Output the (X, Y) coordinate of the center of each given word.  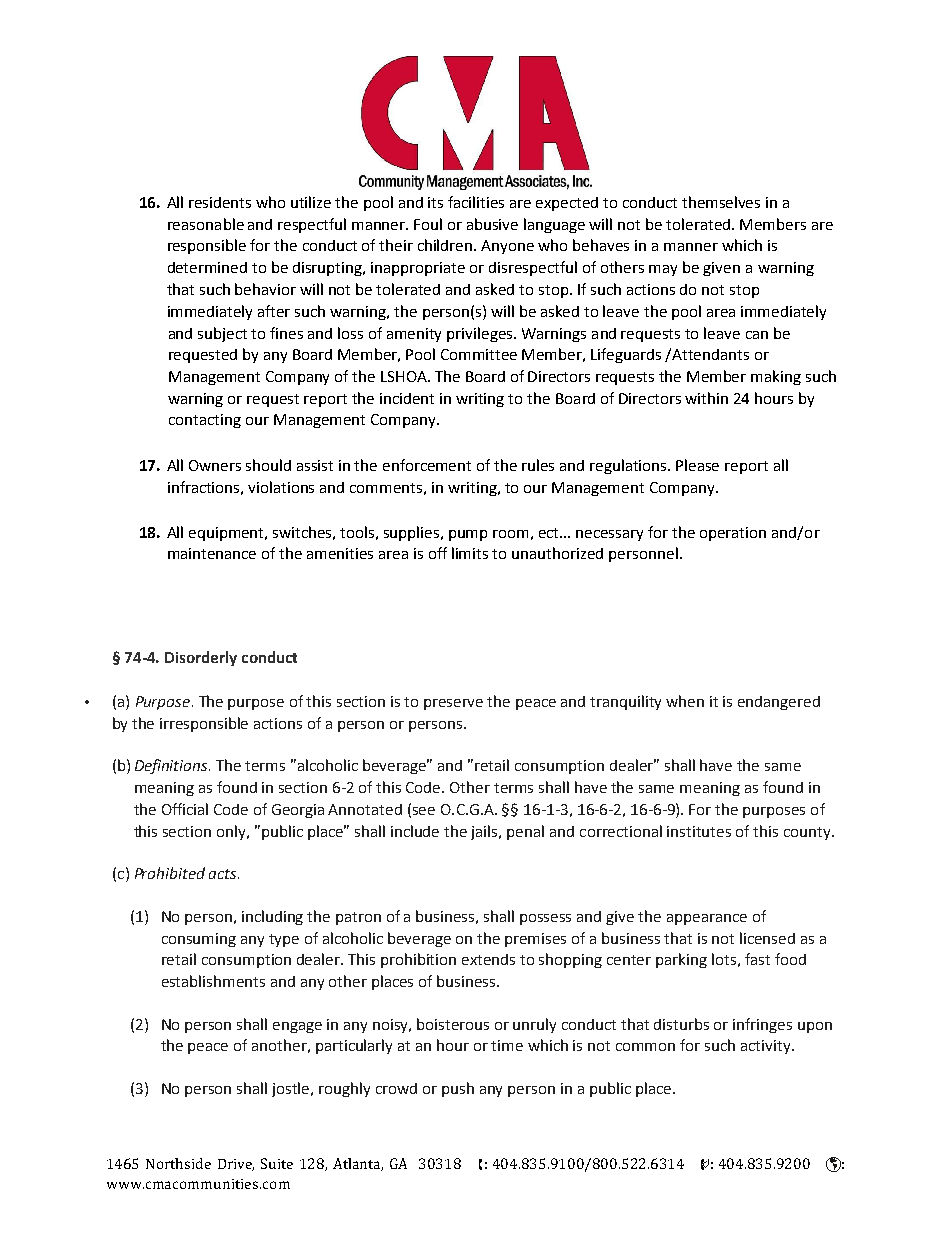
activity (767, 1047)
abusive (492, 224)
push (458, 1089)
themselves (721, 202)
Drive (236, 1165)
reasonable (206, 224)
